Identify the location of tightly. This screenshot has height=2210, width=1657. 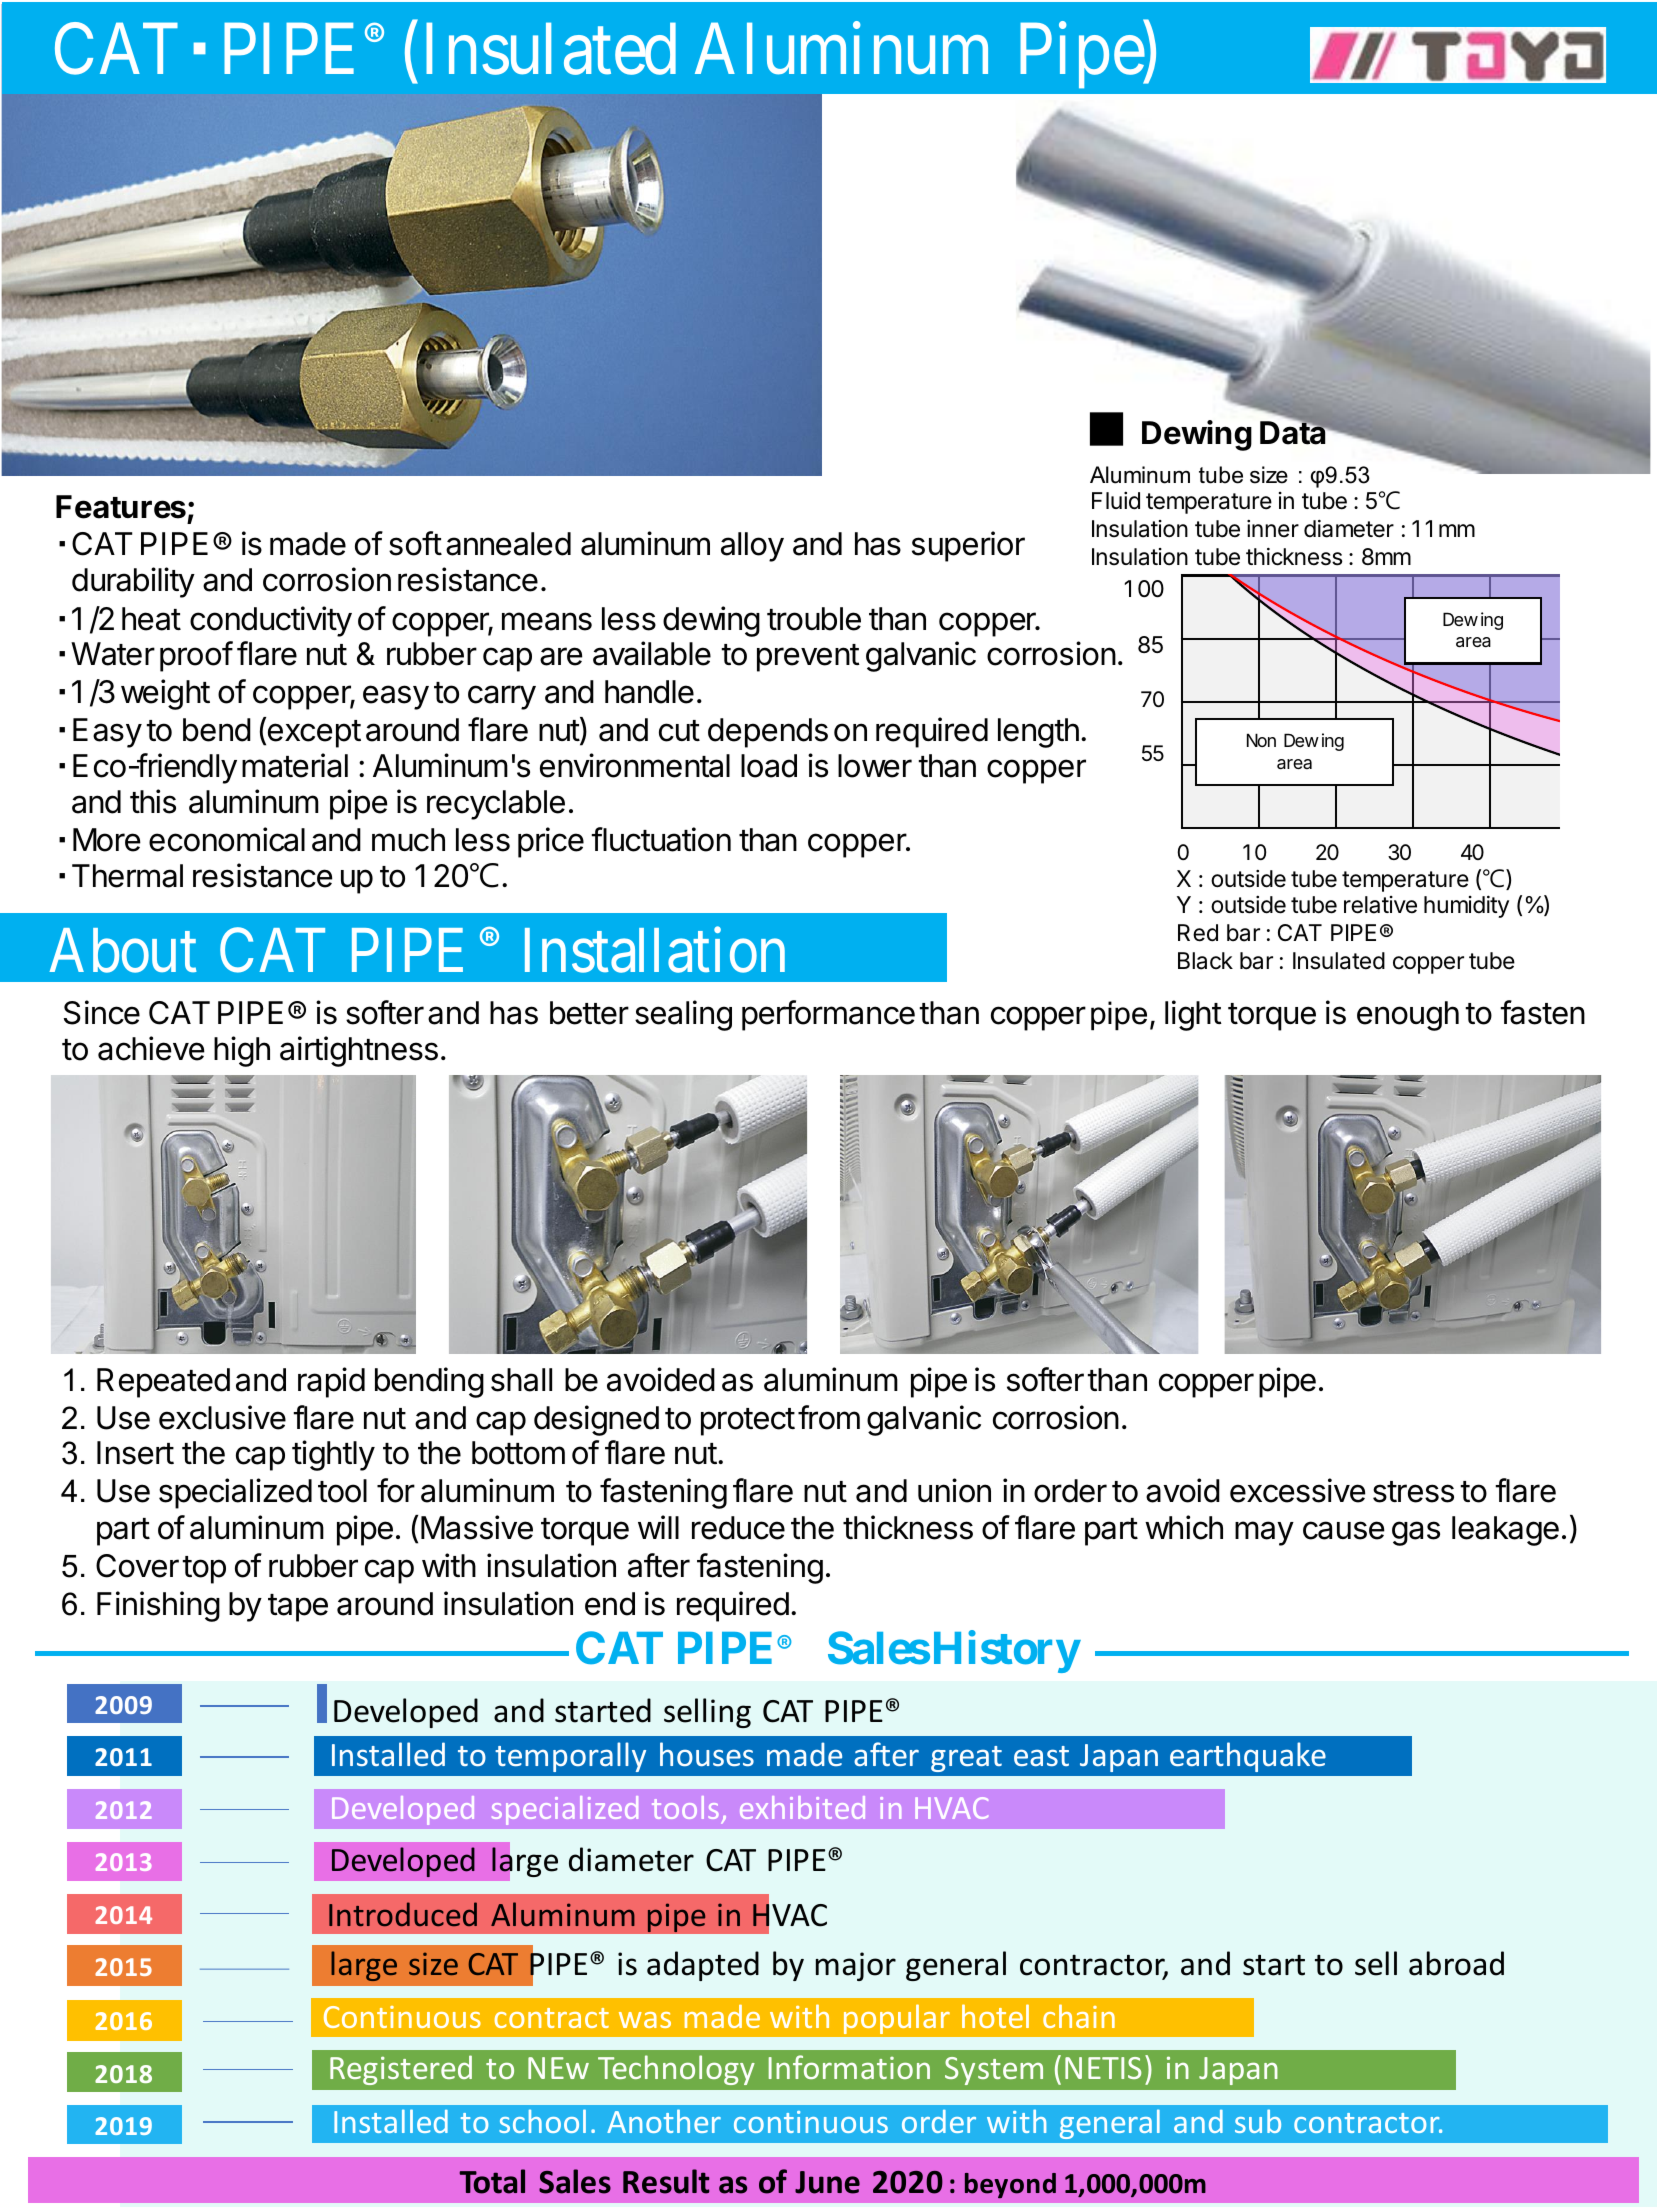
(333, 1455).
